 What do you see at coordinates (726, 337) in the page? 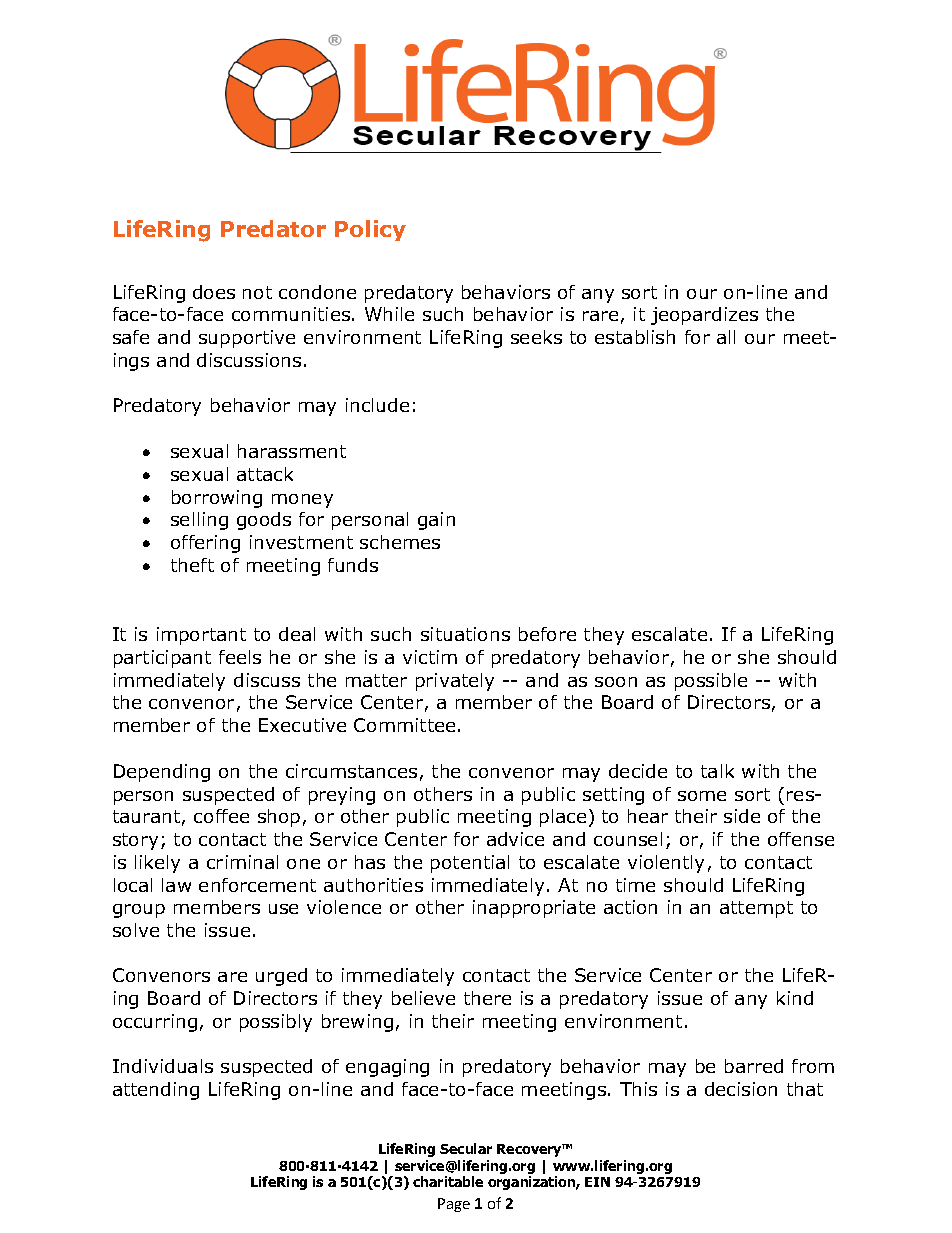
I see `all` at bounding box center [726, 337].
